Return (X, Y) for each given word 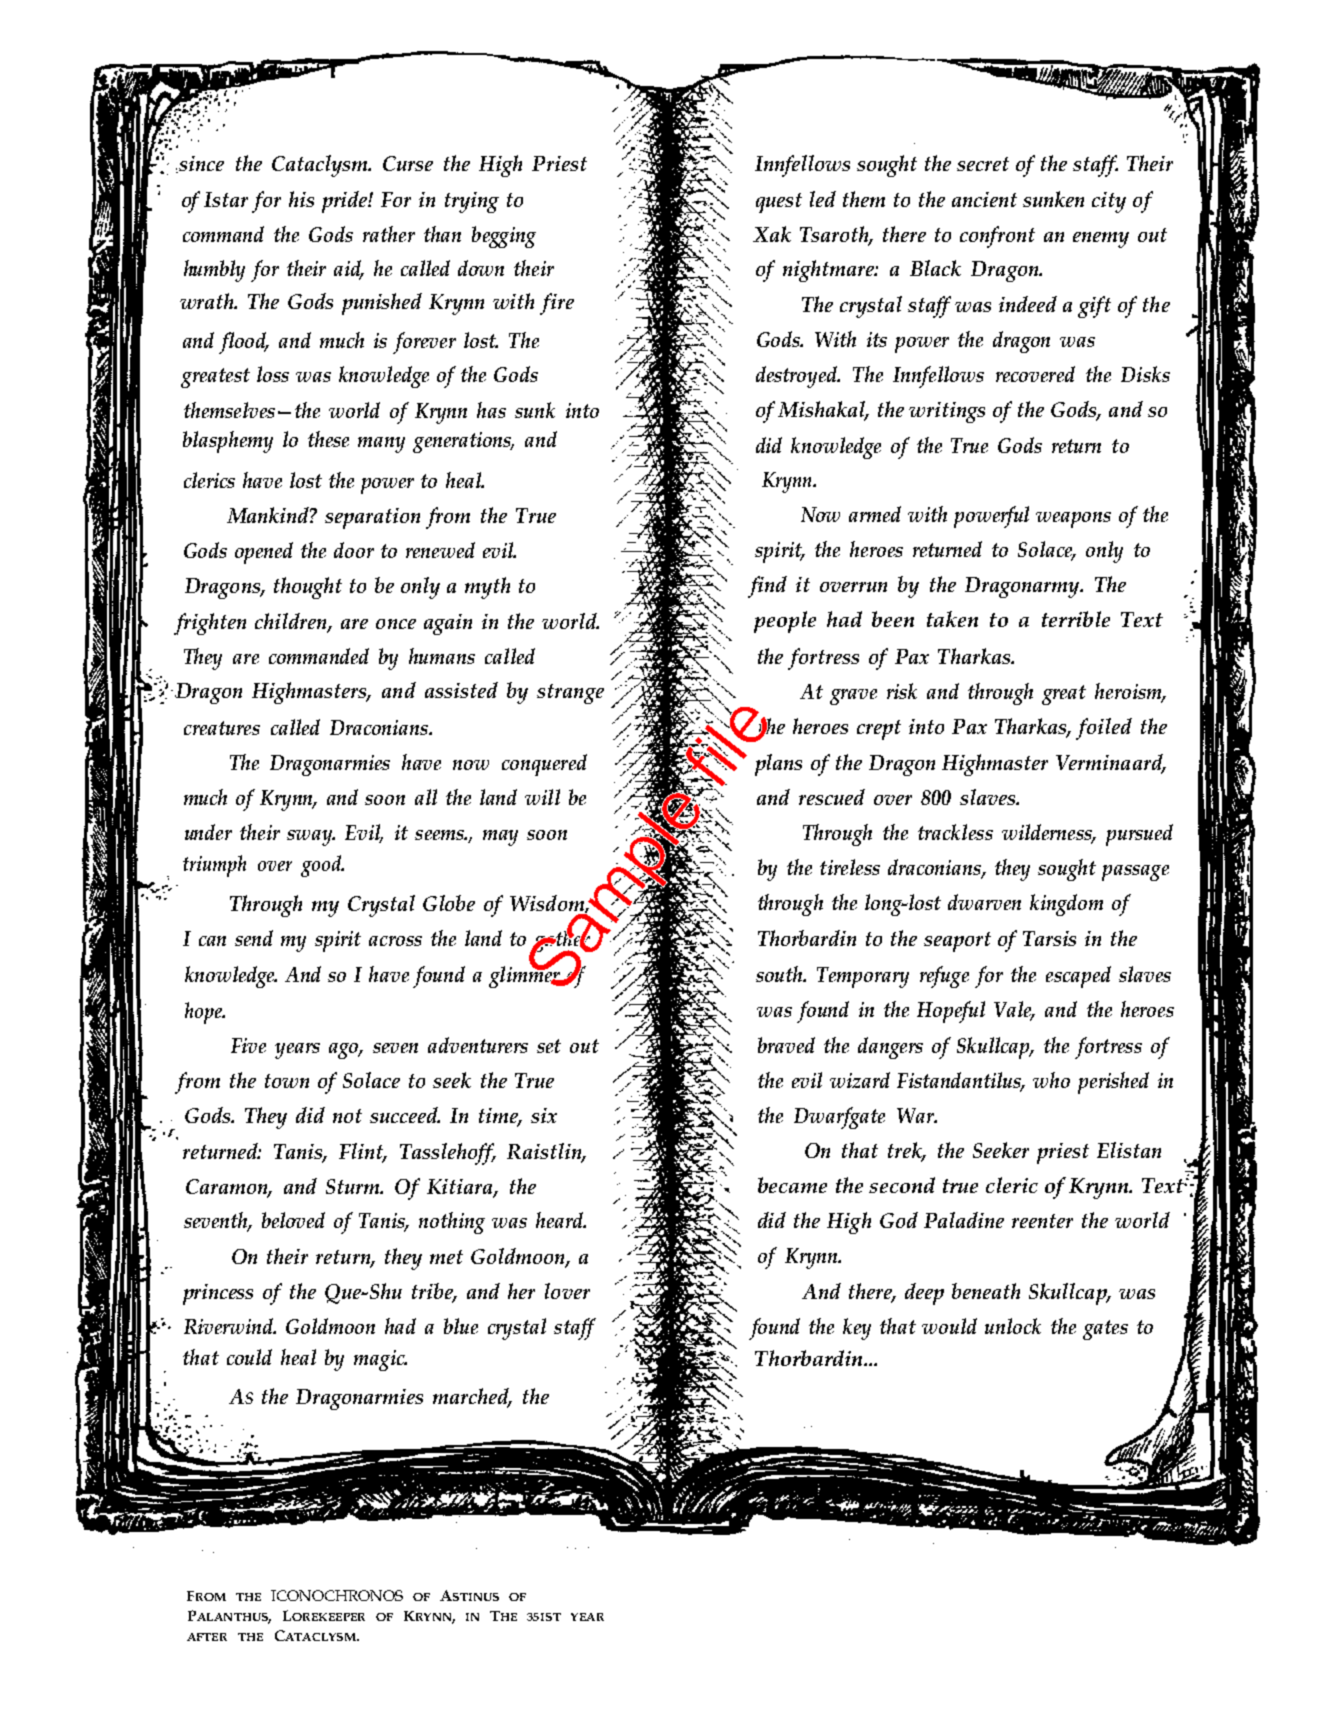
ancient (984, 199)
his (301, 199)
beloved (293, 1220)
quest (779, 203)
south (781, 974)
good (322, 866)
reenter (1042, 1221)
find (767, 587)
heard (561, 1220)
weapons (1073, 520)
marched (472, 1397)
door (354, 550)
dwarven (984, 902)
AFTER (207, 1637)
